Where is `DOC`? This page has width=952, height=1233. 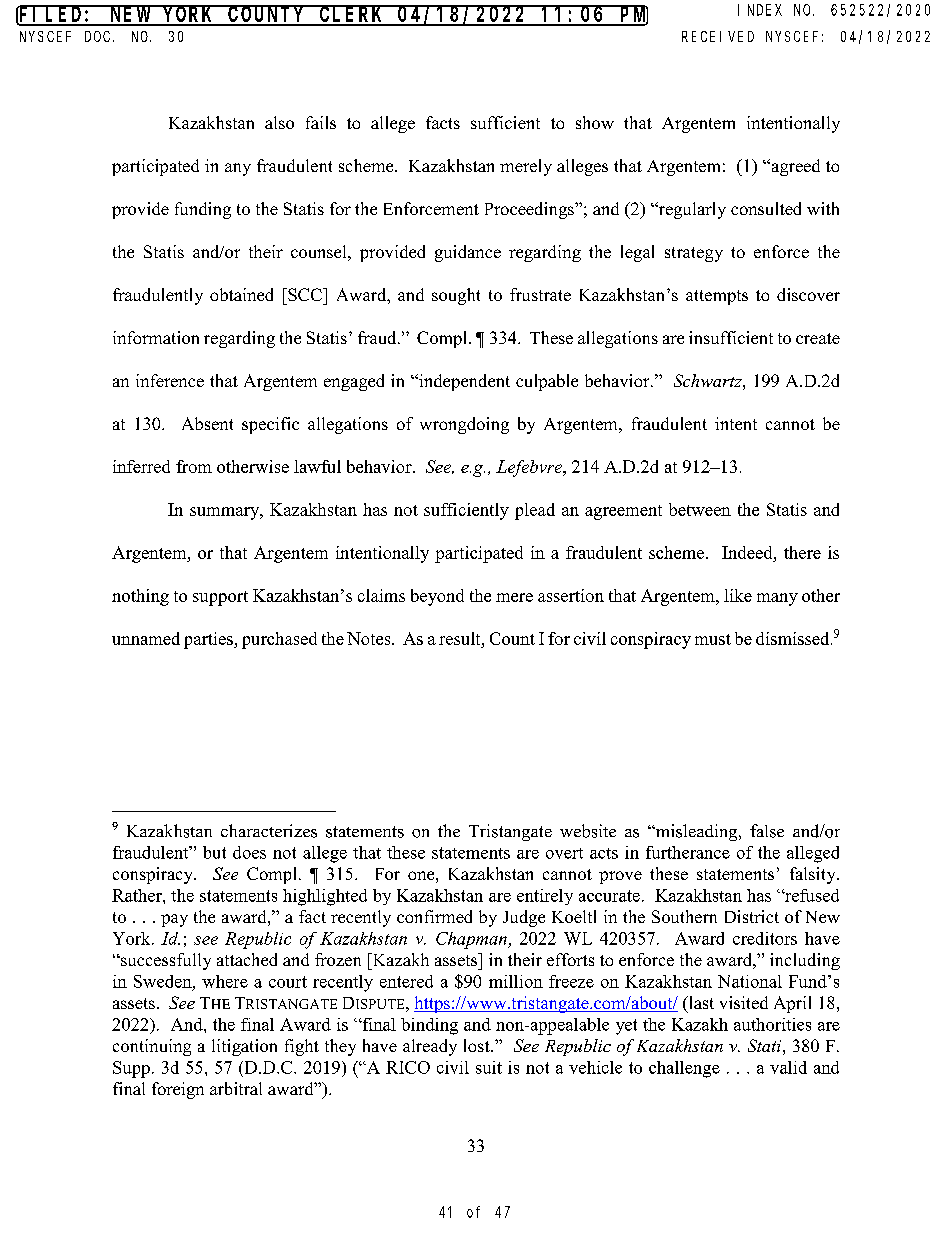 DOC is located at coordinates (99, 36).
